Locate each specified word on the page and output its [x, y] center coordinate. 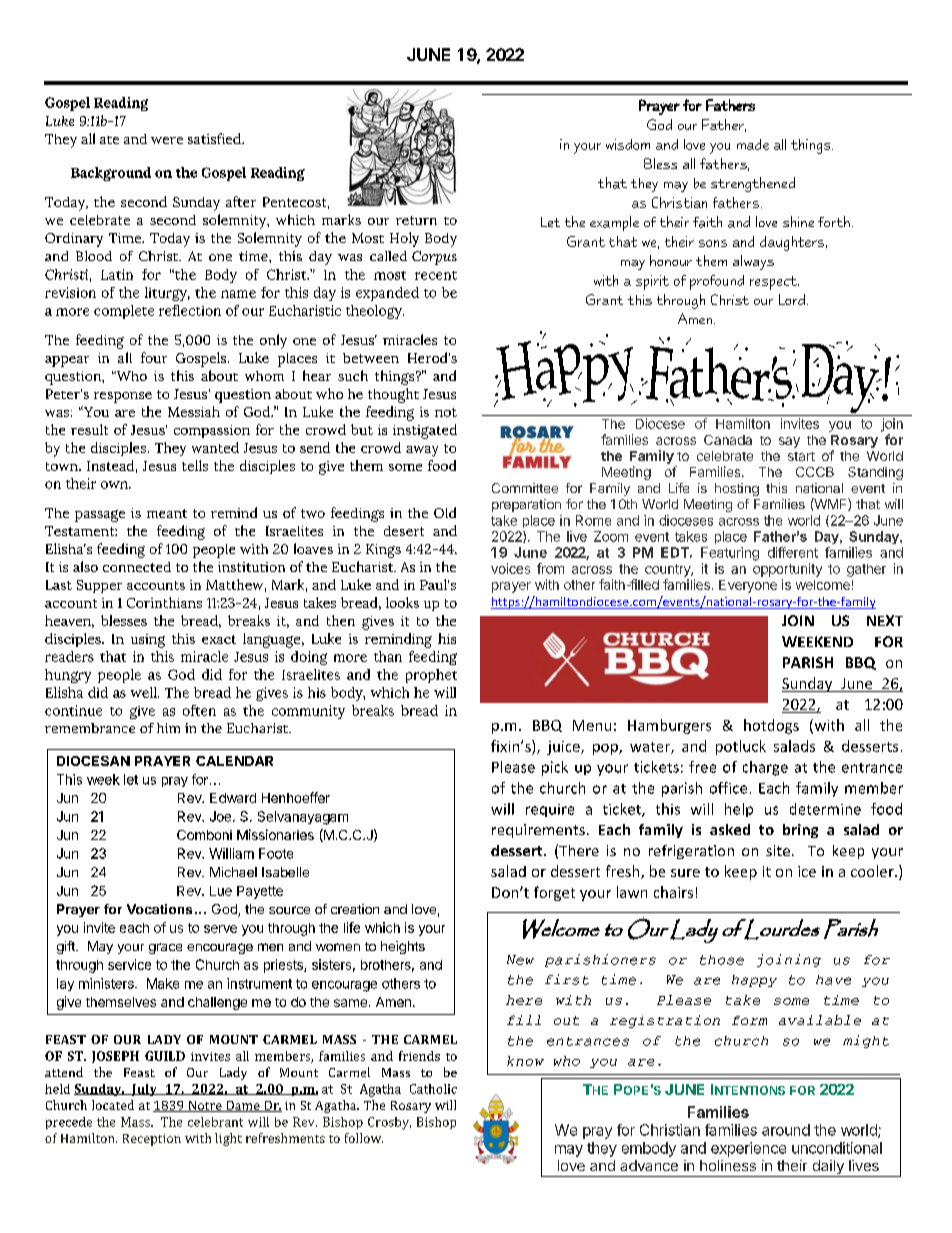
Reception [152, 1140]
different [793, 552]
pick [555, 768]
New [520, 960]
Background [111, 174]
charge [765, 768]
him [168, 728]
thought [393, 395]
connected [137, 567]
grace [165, 948]
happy [754, 981]
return [416, 220]
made [753, 144]
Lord [792, 299]
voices [510, 568]
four [154, 357]
